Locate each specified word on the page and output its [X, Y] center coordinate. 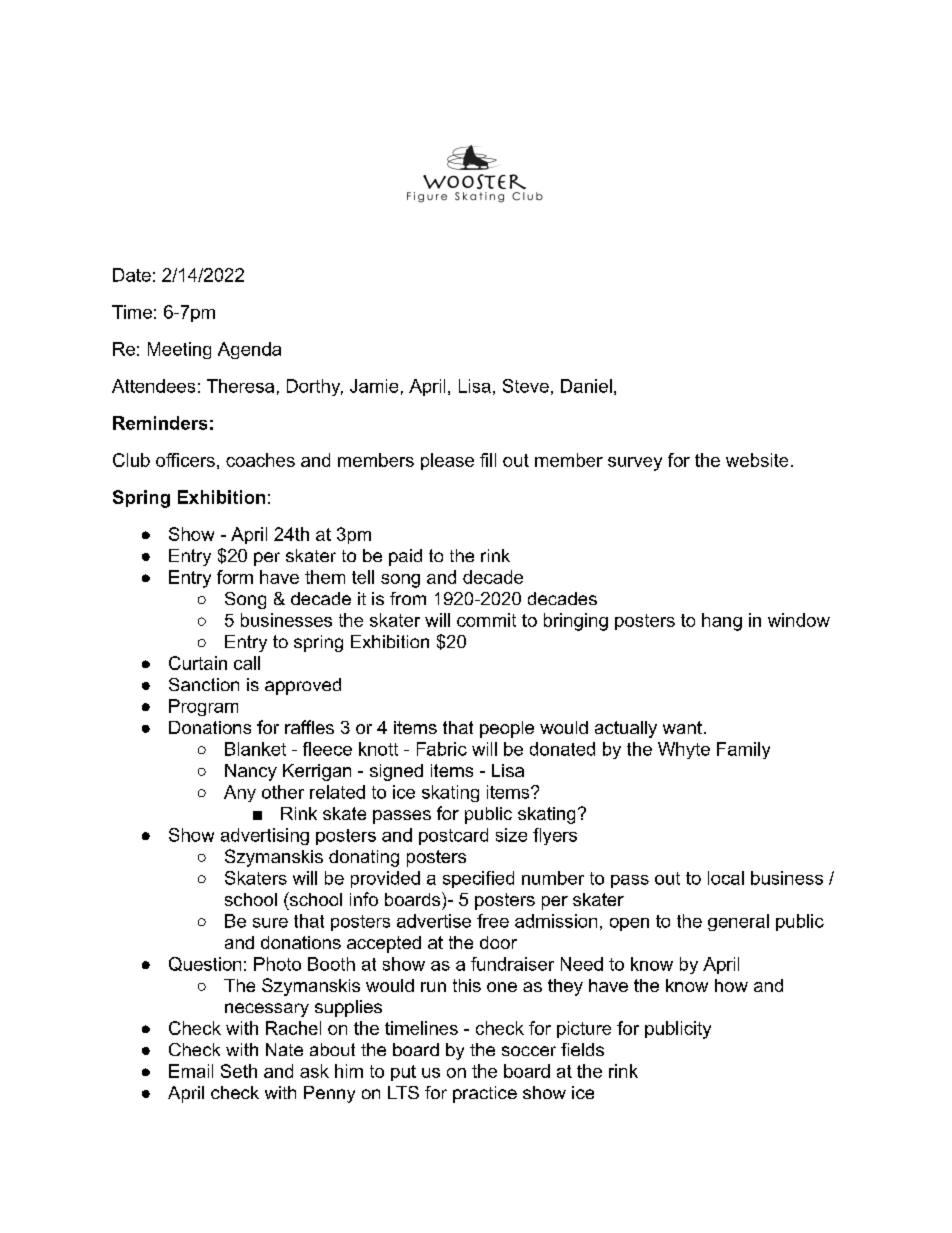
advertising [265, 836]
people [507, 729]
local [726, 878]
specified [478, 879]
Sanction [204, 684]
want [682, 727]
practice [485, 1094]
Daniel [586, 386]
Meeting [179, 350]
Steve [526, 386]
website [757, 460]
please [447, 461]
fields [582, 1049]
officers [185, 460]
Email [191, 1071]
